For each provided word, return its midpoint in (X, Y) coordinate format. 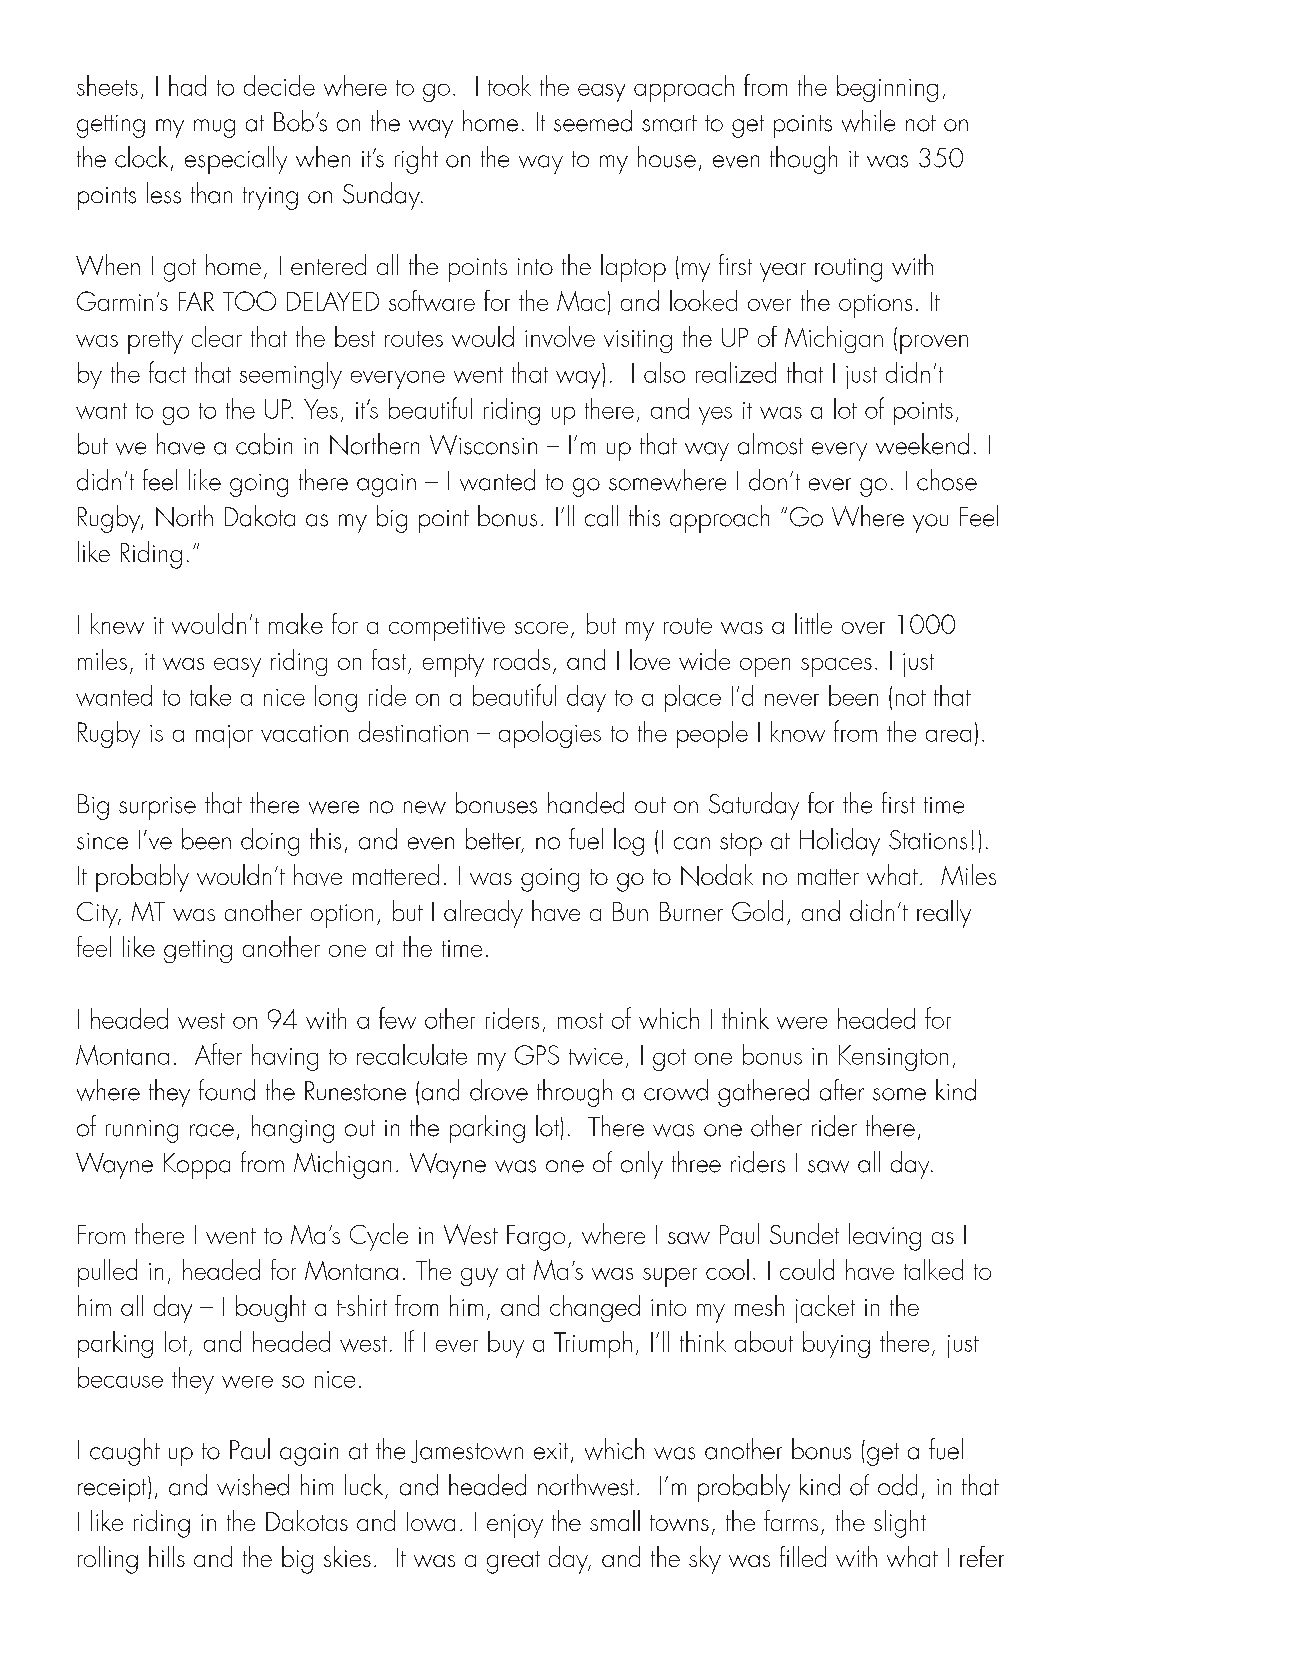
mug (214, 128)
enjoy (515, 1526)
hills (167, 1556)
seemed (593, 121)
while (868, 121)
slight (900, 1524)
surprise (157, 808)
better (495, 840)
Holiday (840, 842)
